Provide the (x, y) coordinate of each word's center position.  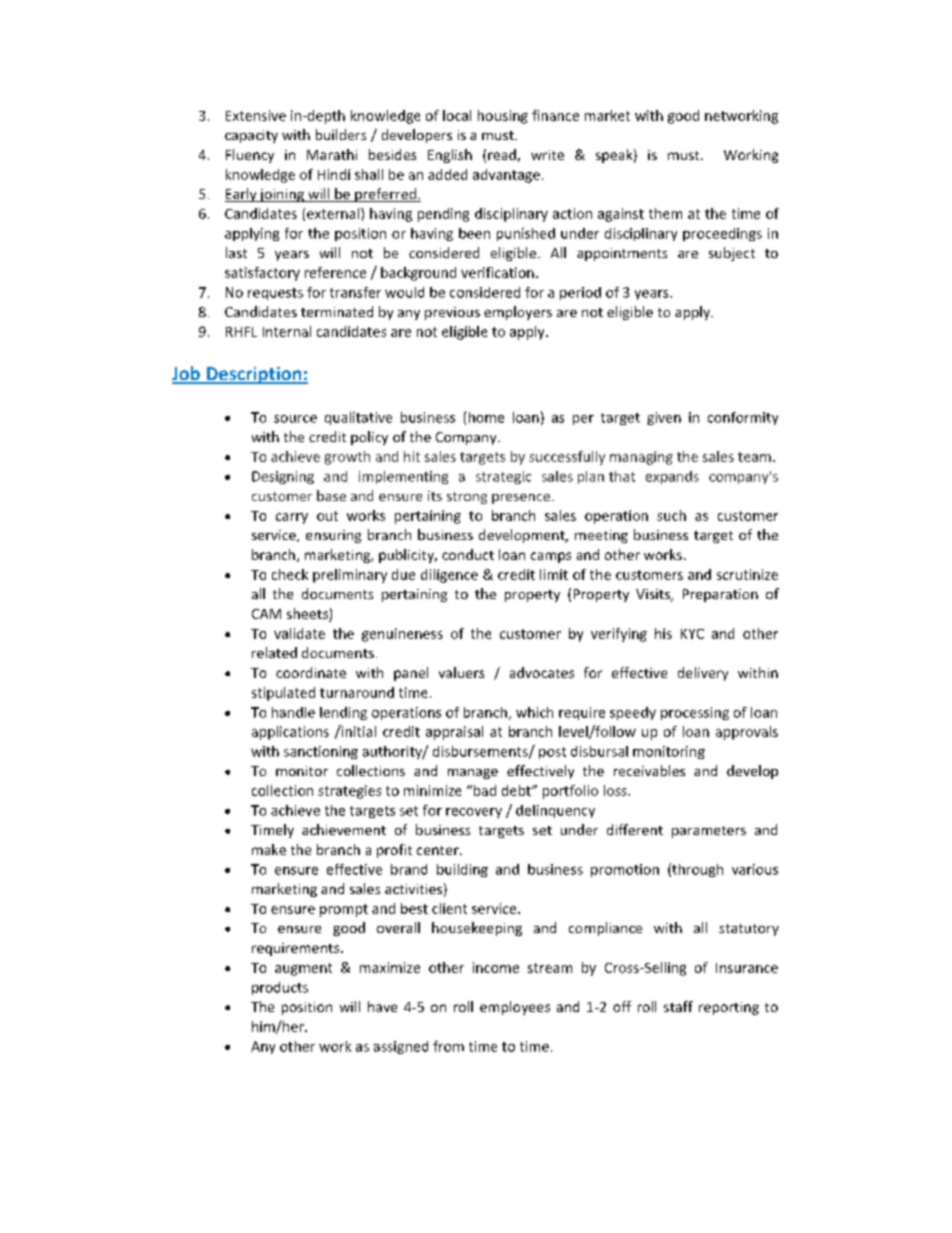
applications (290, 733)
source (295, 419)
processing (695, 713)
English (450, 156)
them (665, 213)
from (448, 1046)
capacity (251, 136)
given (664, 418)
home (486, 417)
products (280, 988)
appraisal (454, 733)
